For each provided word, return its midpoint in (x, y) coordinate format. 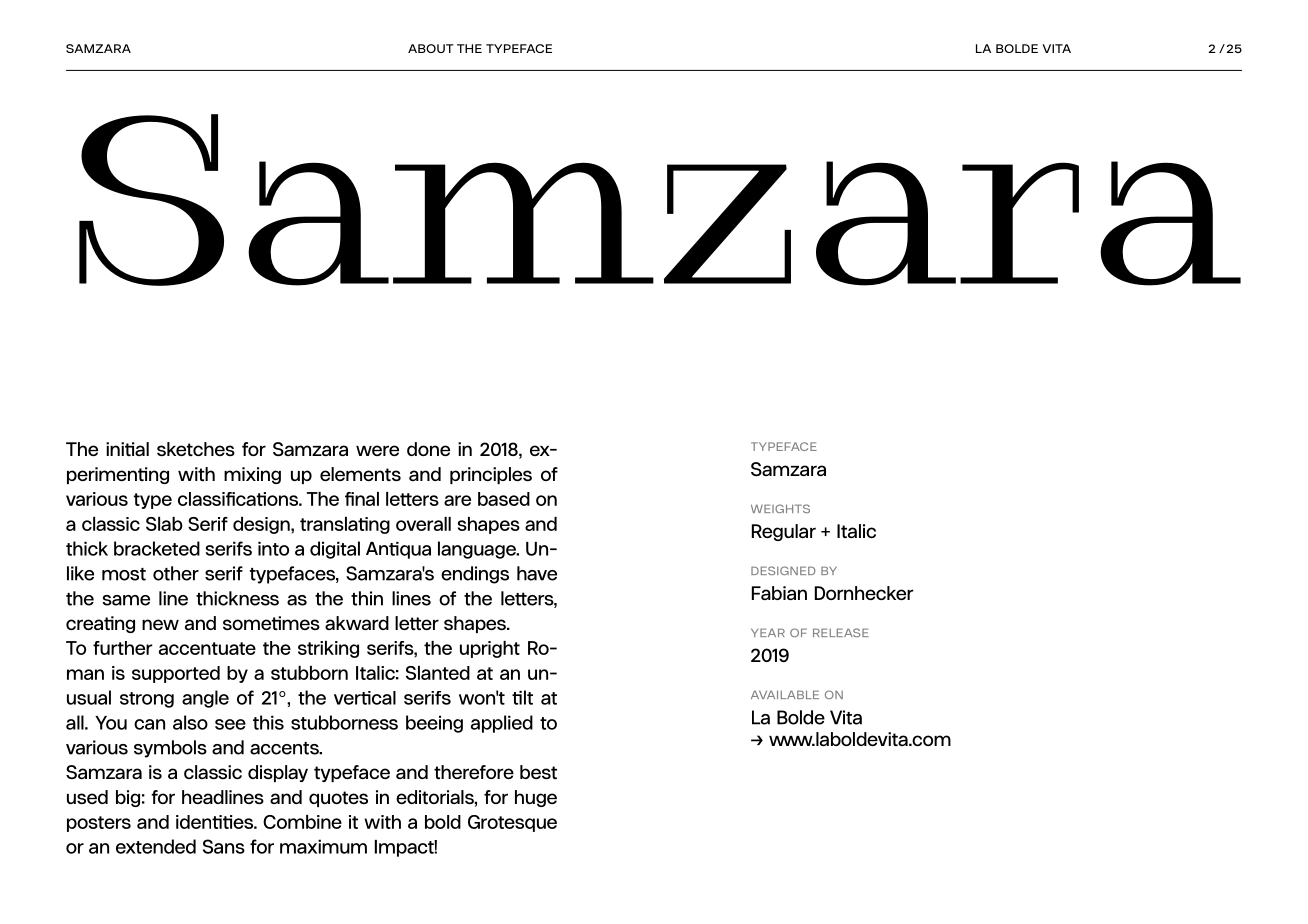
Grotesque (512, 823)
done (428, 449)
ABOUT (431, 48)
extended (156, 846)
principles (491, 475)
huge (536, 798)
